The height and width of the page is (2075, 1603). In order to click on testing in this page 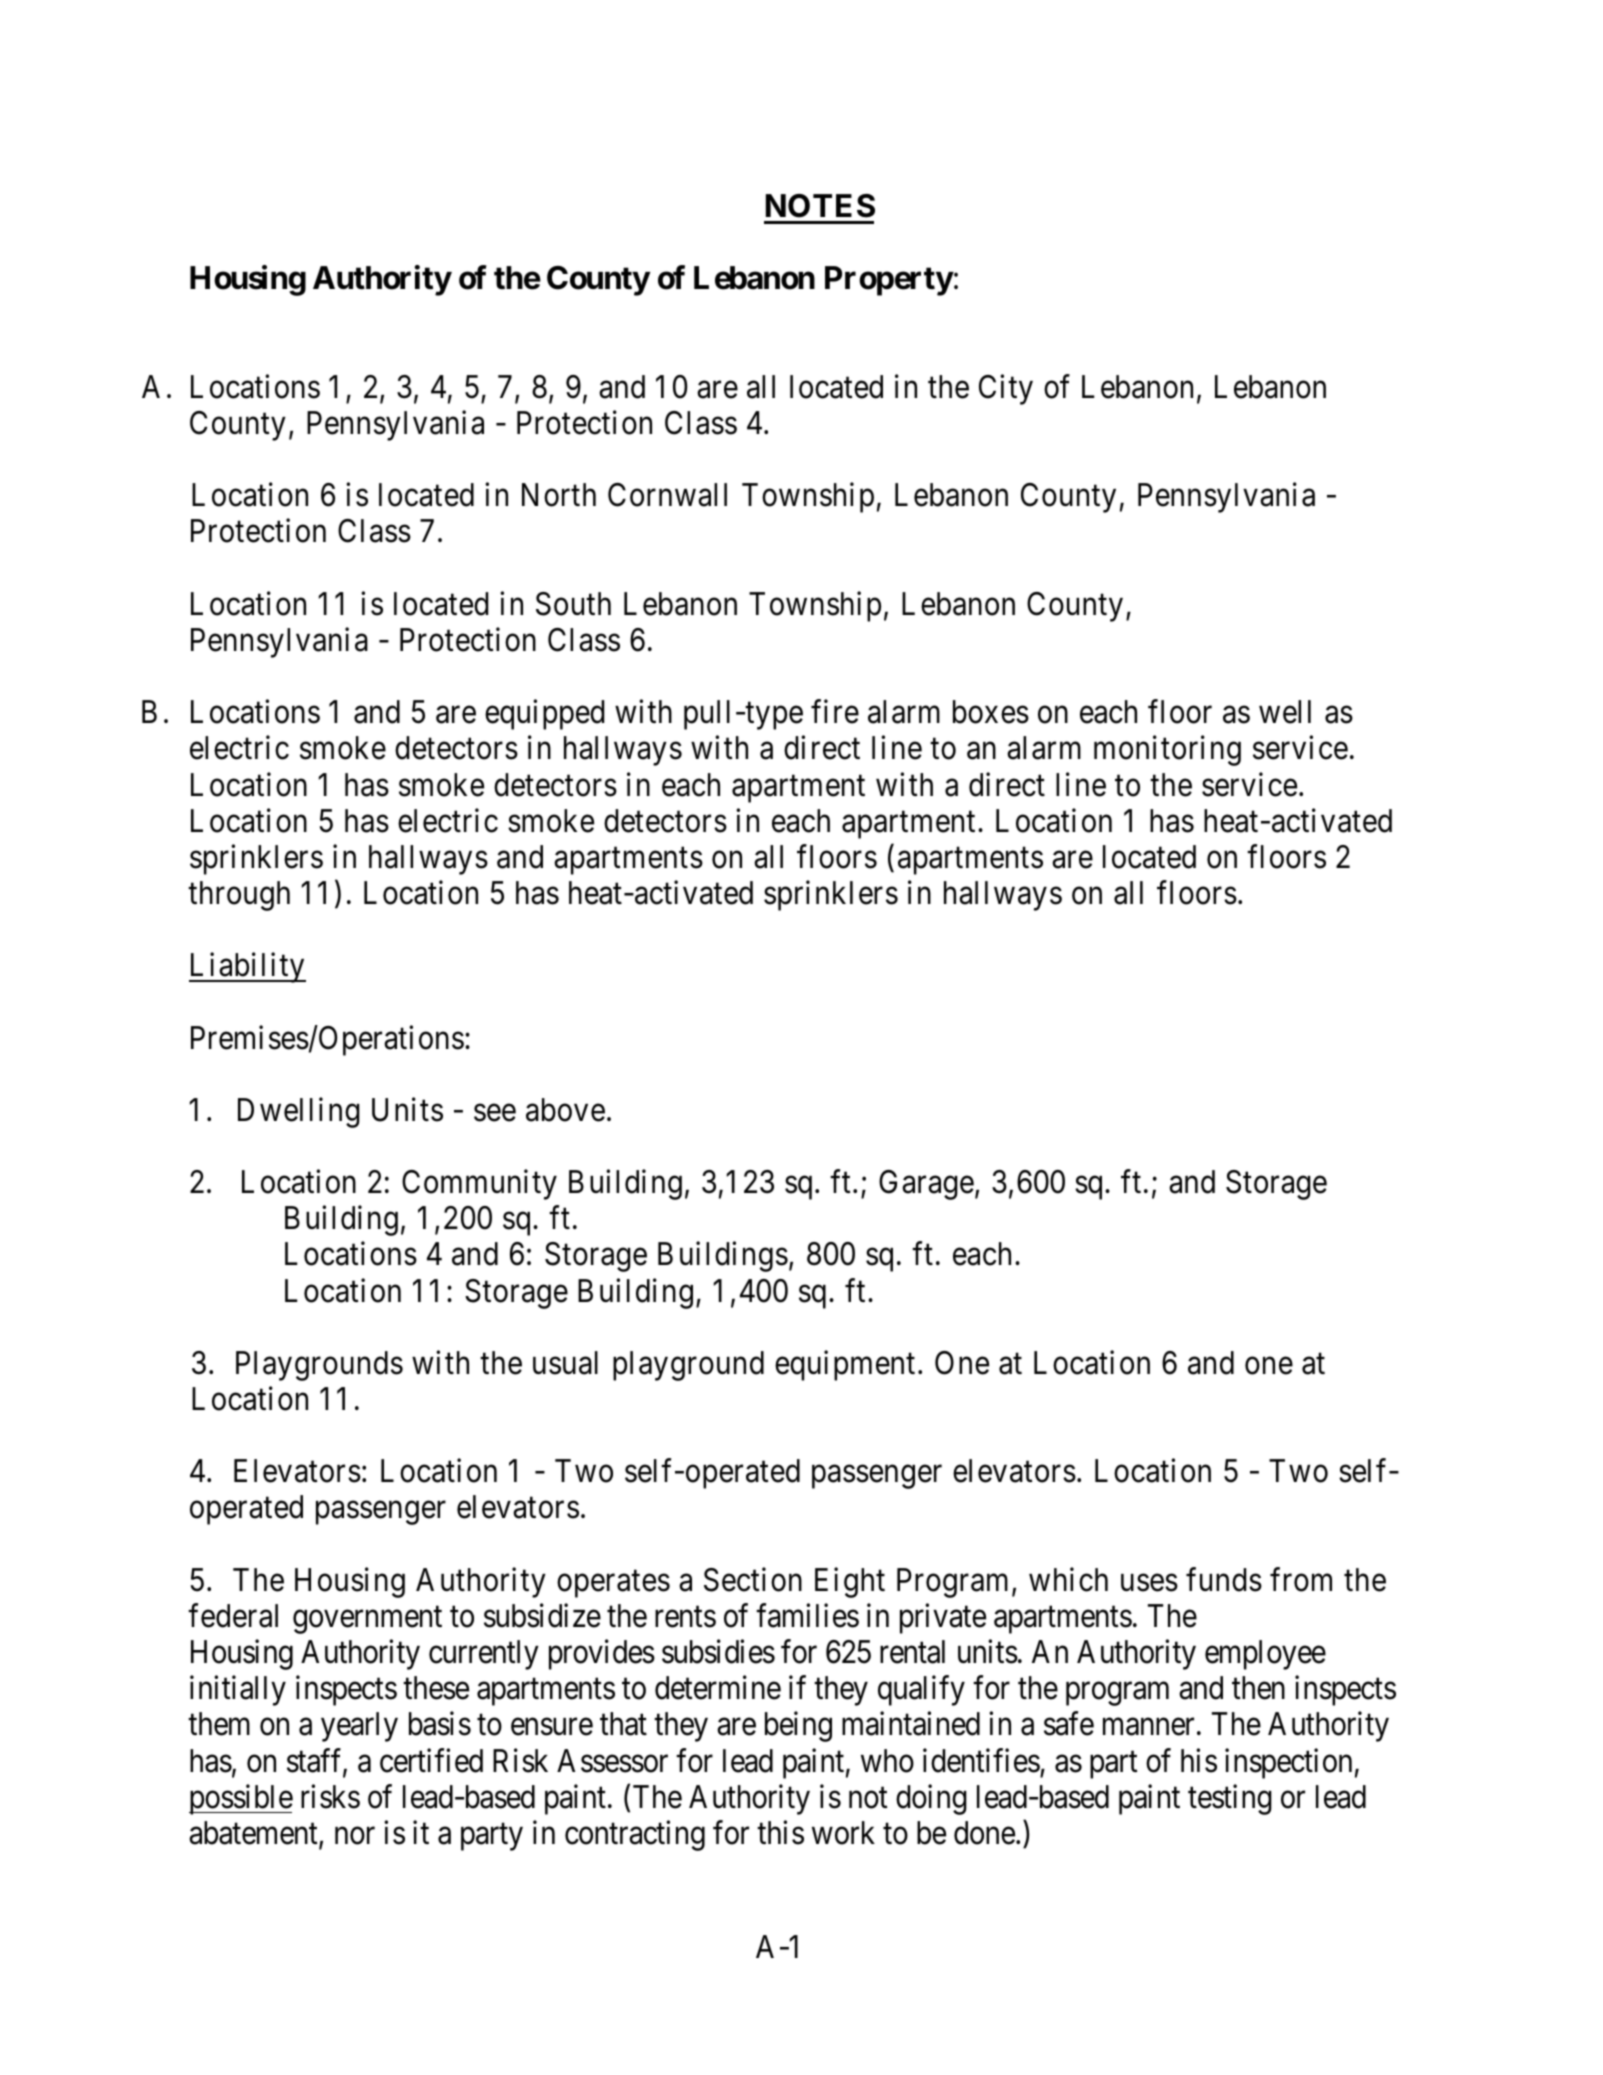, I will do `click(1230, 1799)`.
